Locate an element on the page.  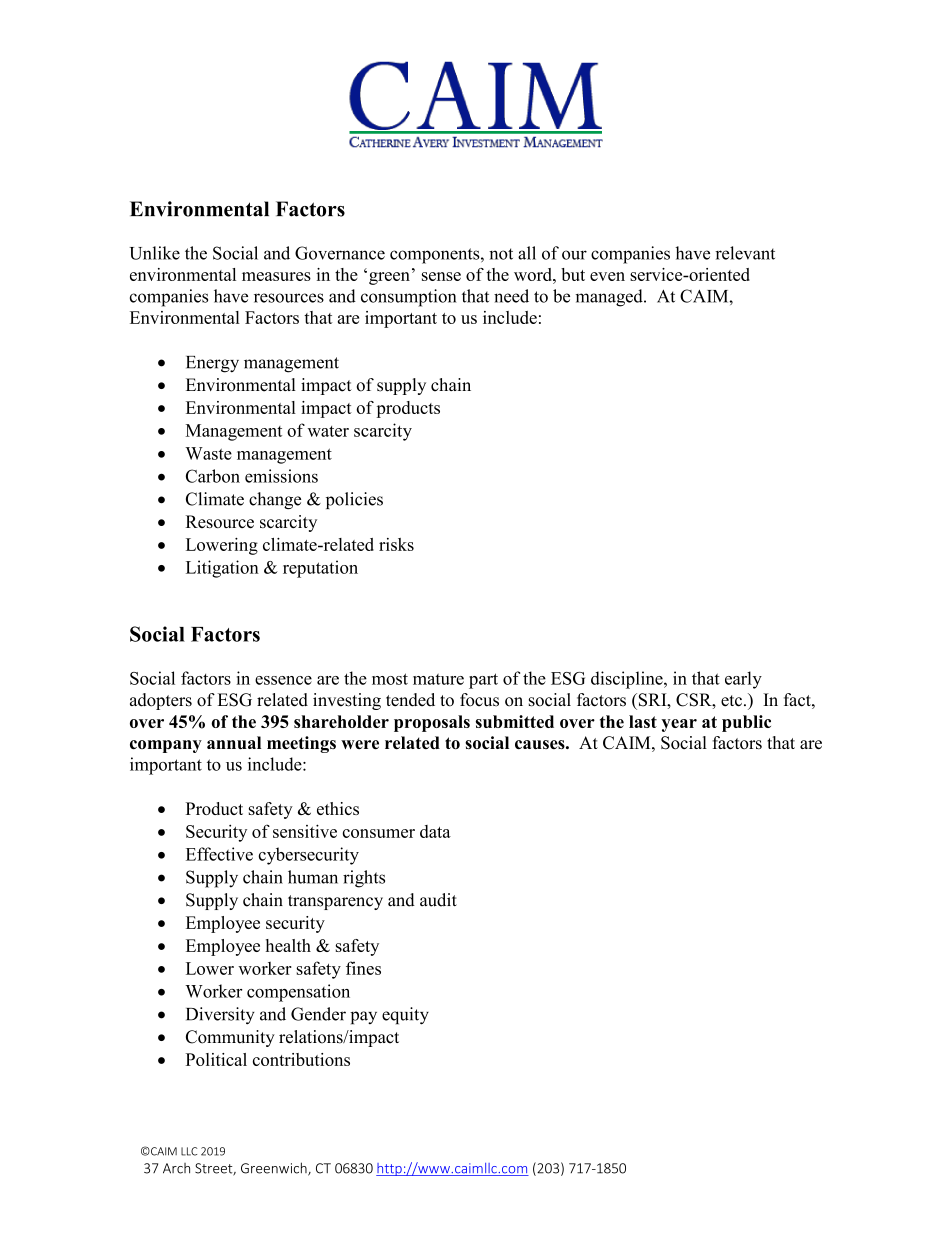
equity is located at coordinates (405, 1016).
